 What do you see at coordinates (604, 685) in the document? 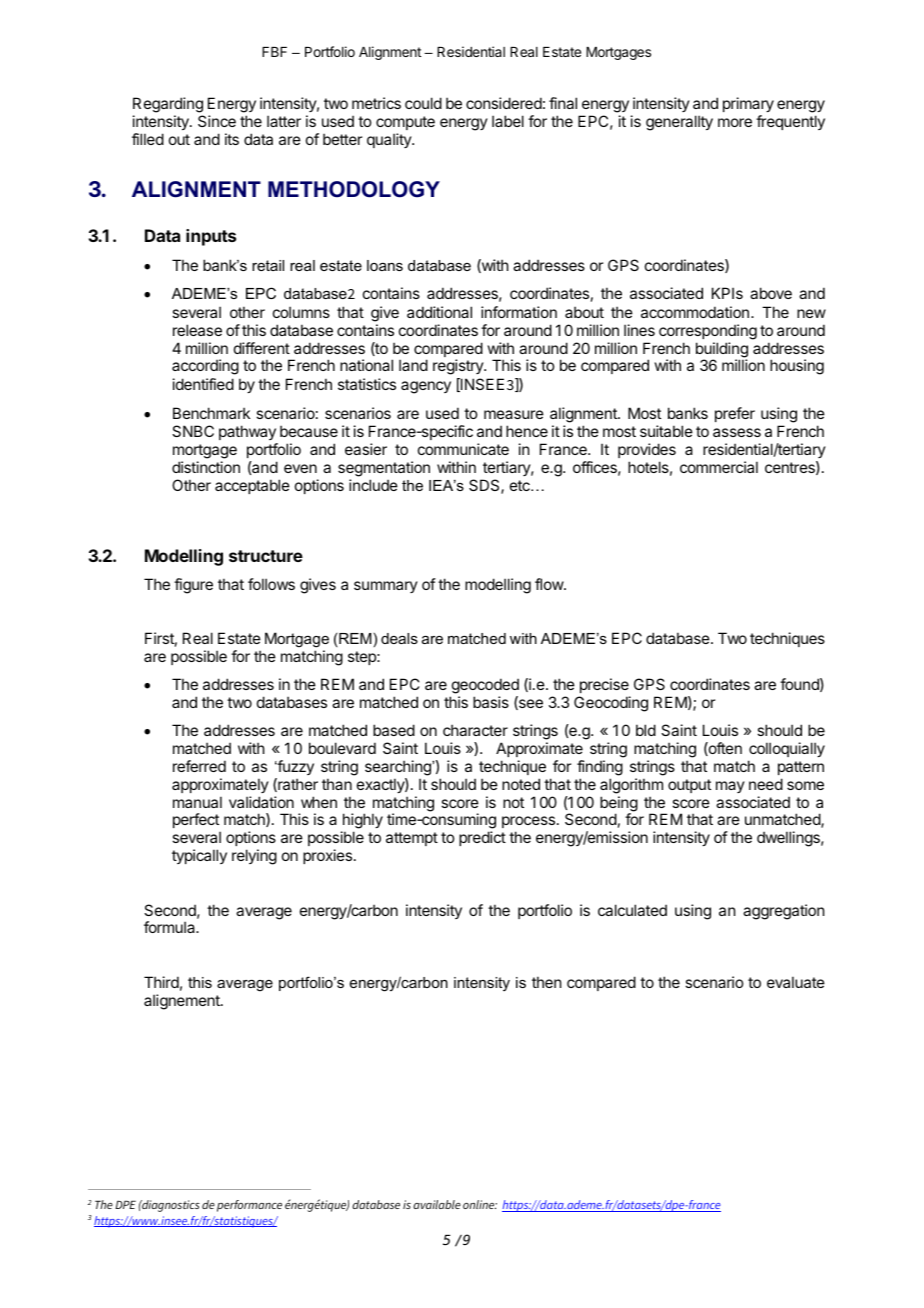
I see `precise` at bounding box center [604, 685].
